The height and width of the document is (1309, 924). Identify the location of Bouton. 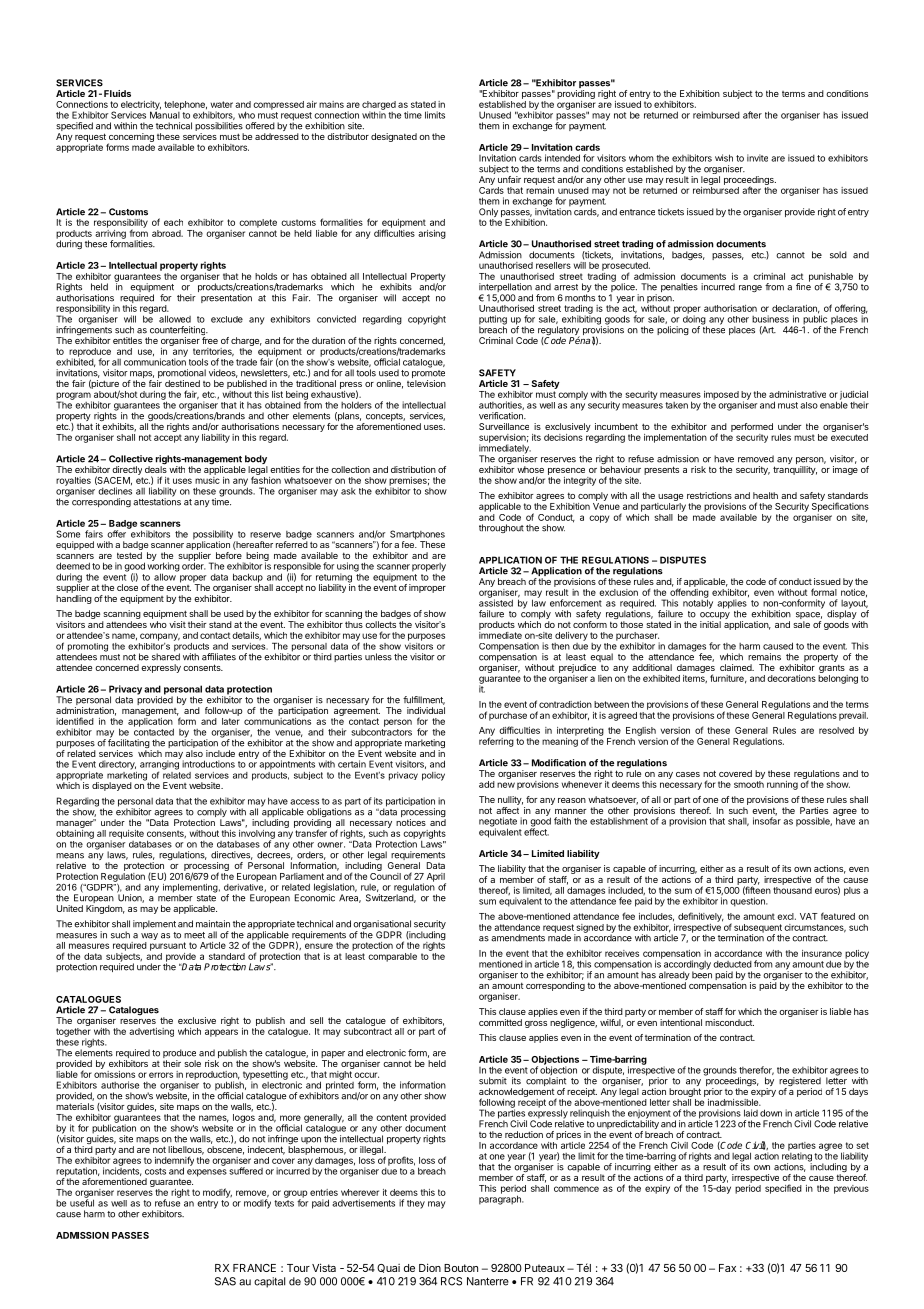
(461, 1268).
